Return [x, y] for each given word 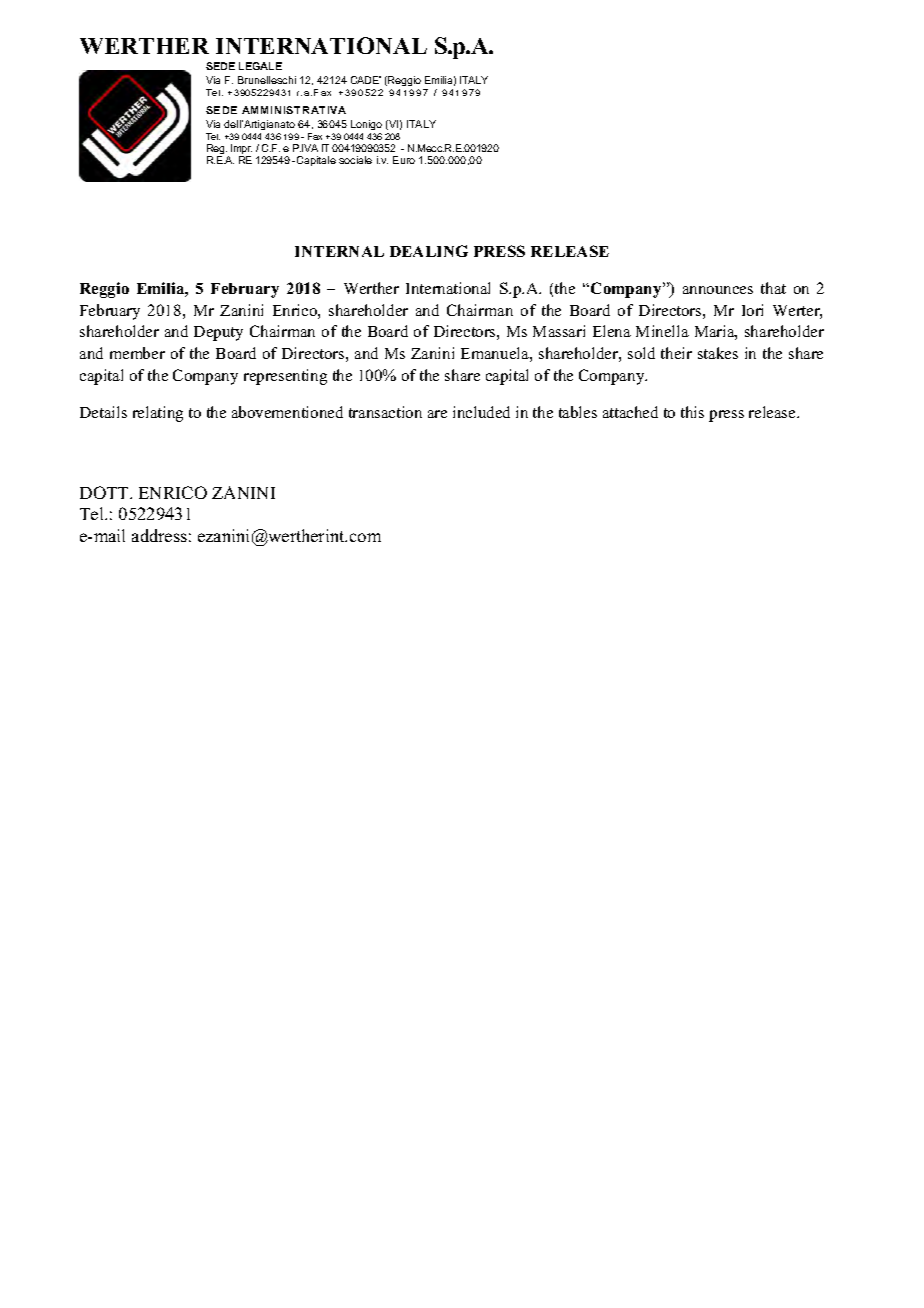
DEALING [429, 251]
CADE [366, 80]
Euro [404, 160]
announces [718, 290]
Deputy [218, 333]
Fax [315, 136]
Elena [612, 331]
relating [158, 414]
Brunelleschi [267, 80]
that [773, 288]
